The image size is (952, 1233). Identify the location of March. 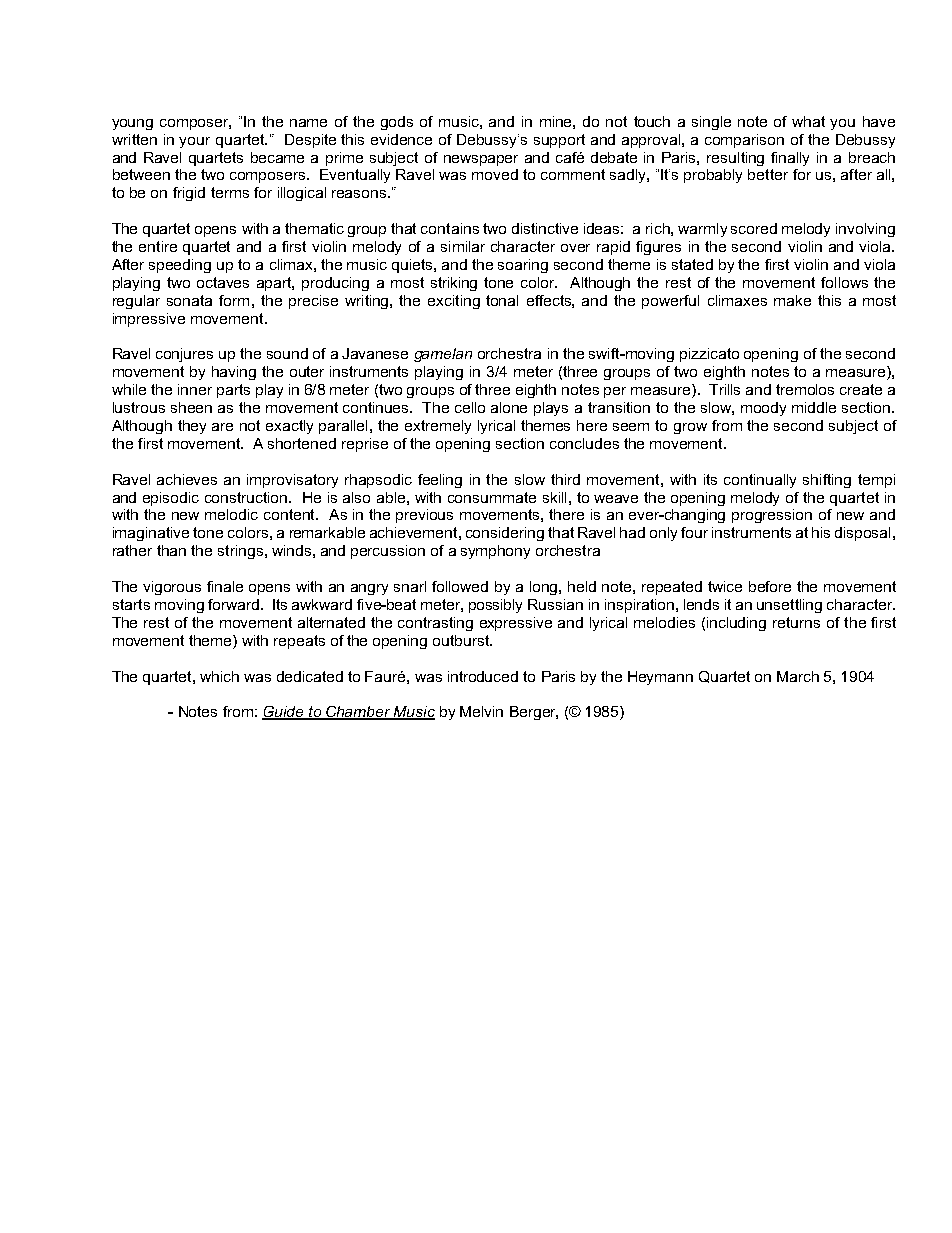
(798, 676).
